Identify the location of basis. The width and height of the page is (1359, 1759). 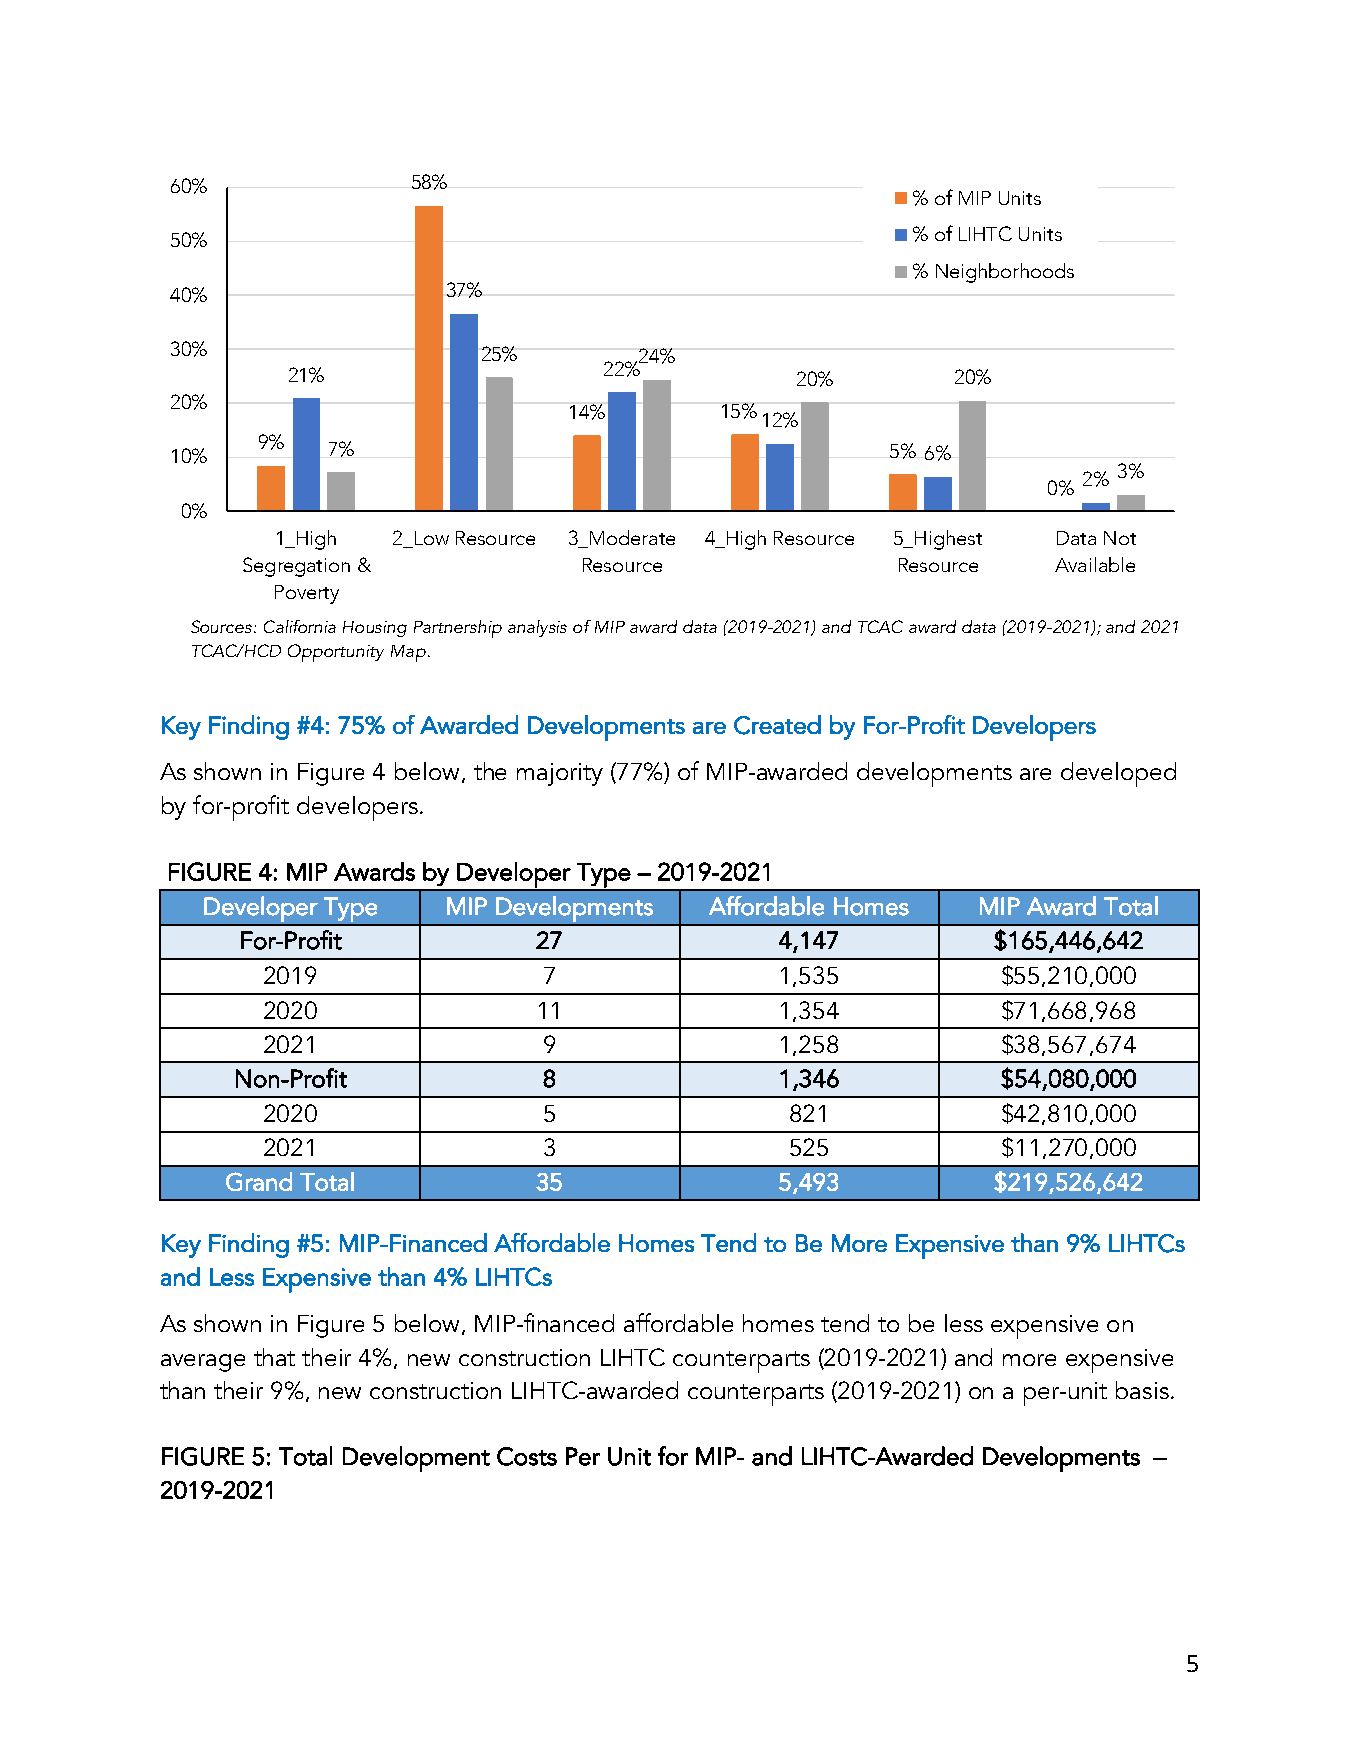
(1142, 1390).
